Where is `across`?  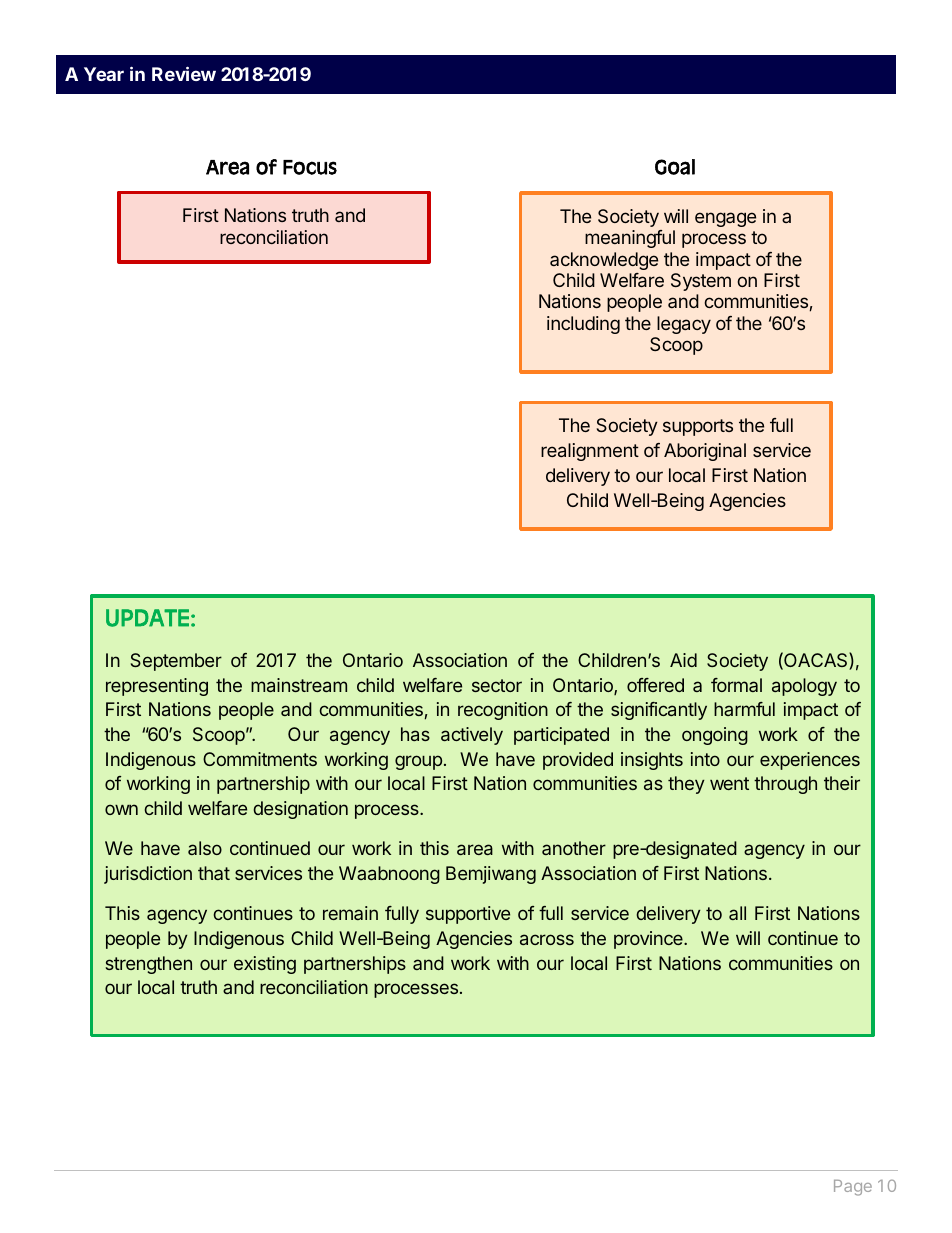
across is located at coordinates (547, 939).
